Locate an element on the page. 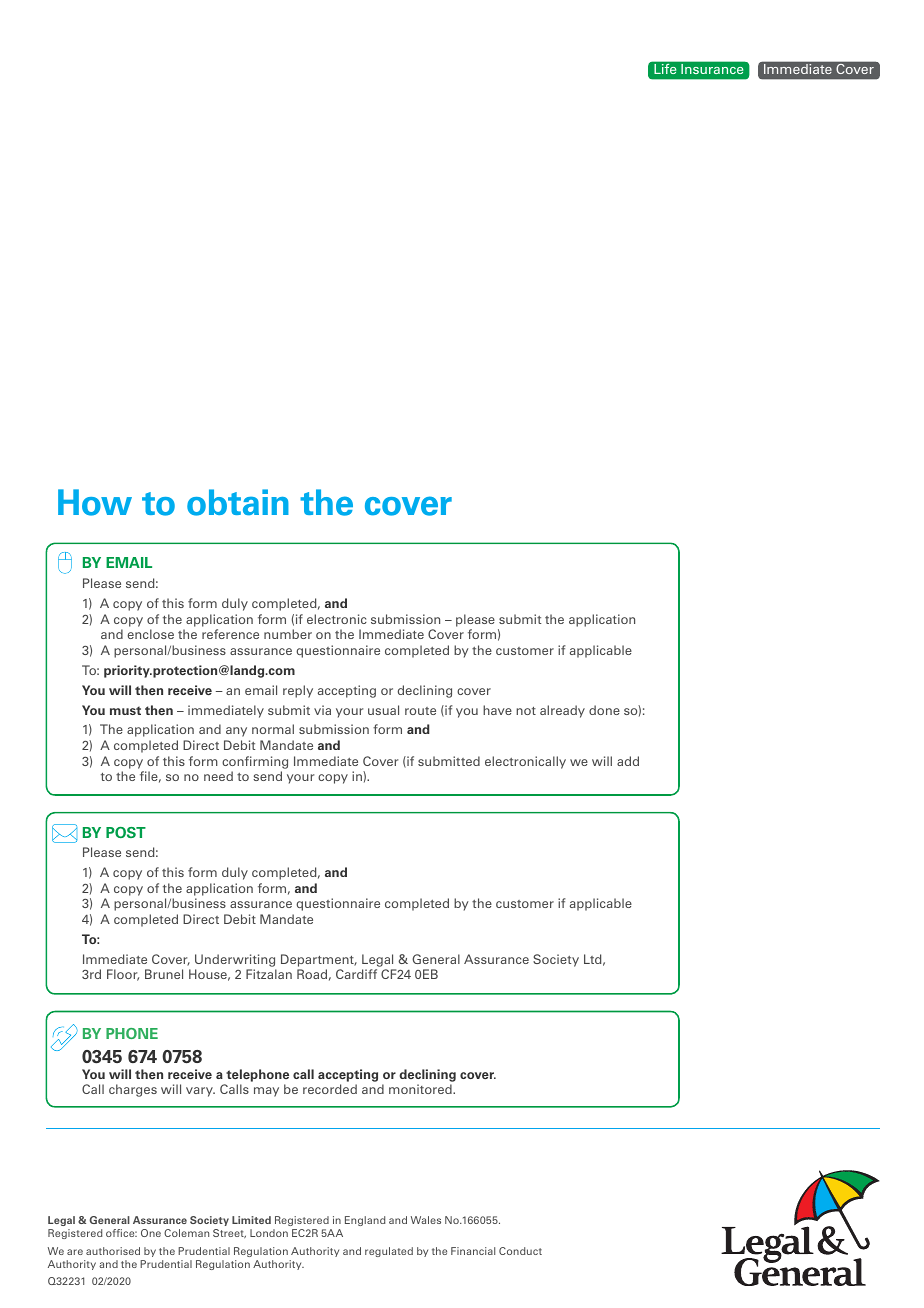 The height and width of the page is (1308, 924). must is located at coordinates (125, 710).
